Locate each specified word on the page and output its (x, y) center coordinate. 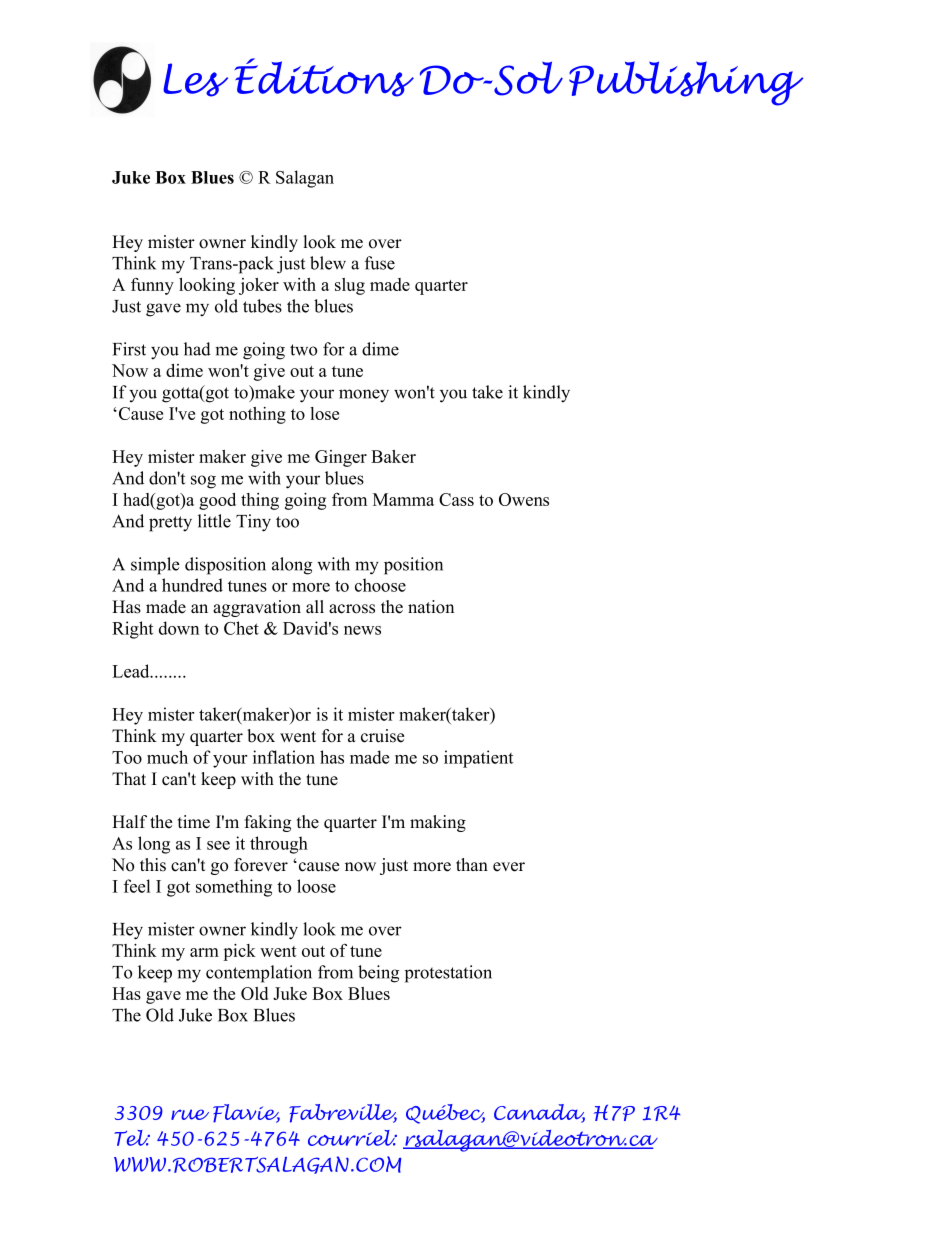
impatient (478, 759)
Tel (132, 1138)
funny (152, 286)
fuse (380, 263)
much (167, 757)
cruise (382, 736)
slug (350, 286)
